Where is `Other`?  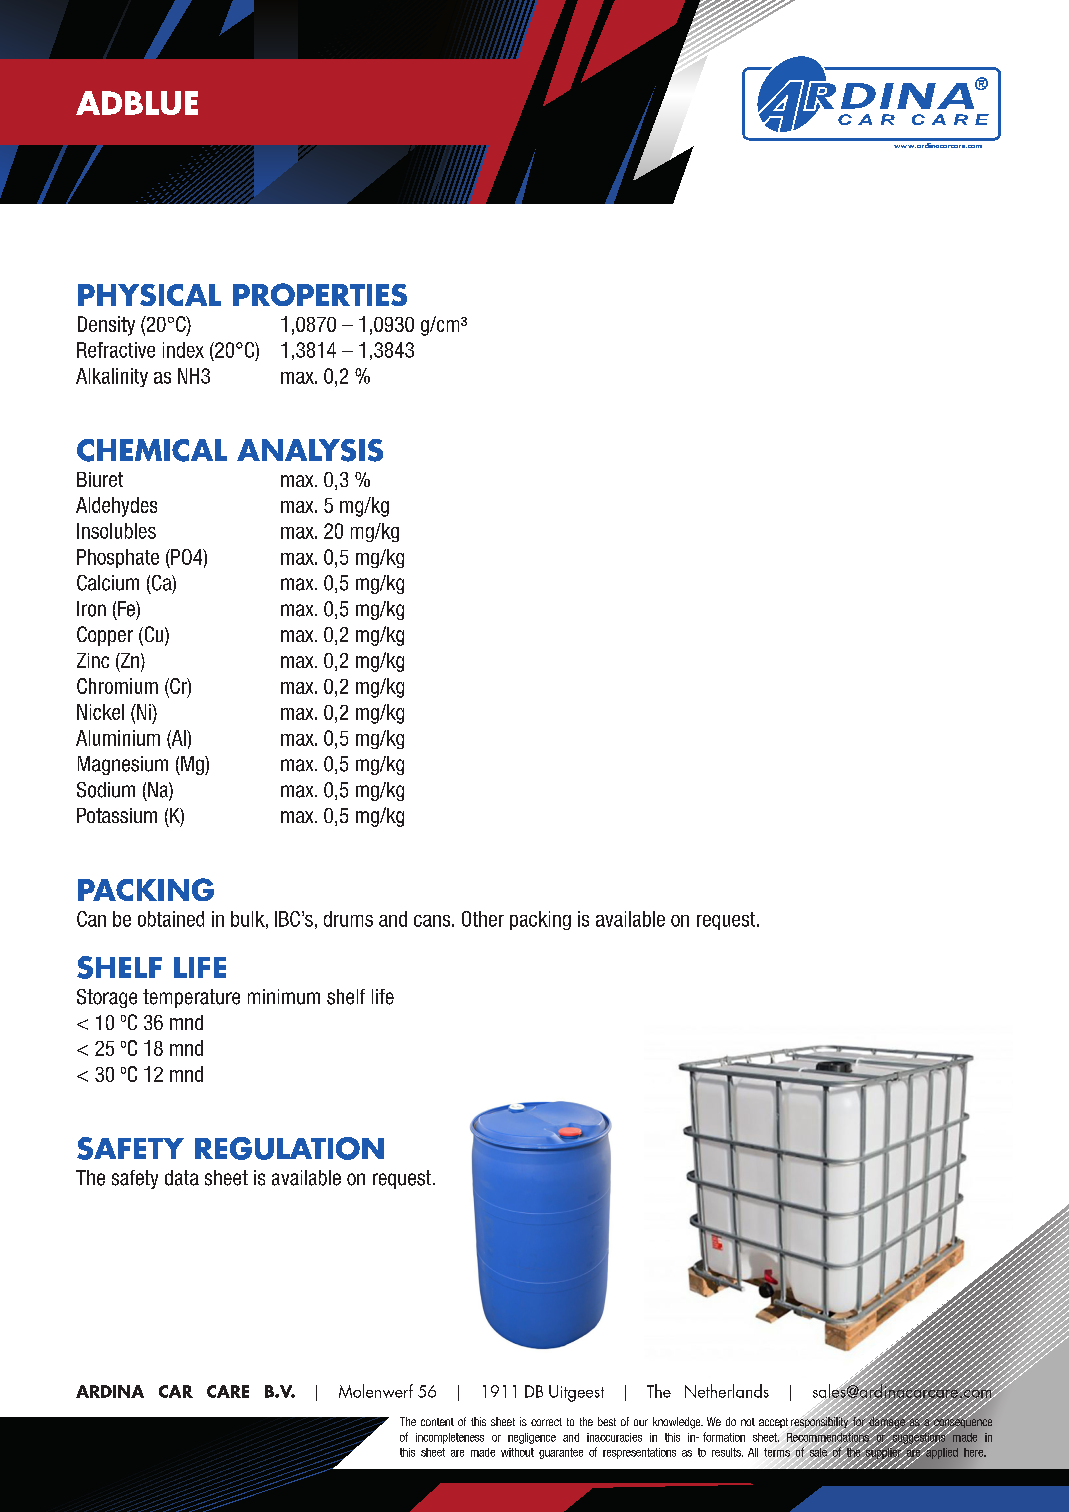 Other is located at coordinates (483, 919).
